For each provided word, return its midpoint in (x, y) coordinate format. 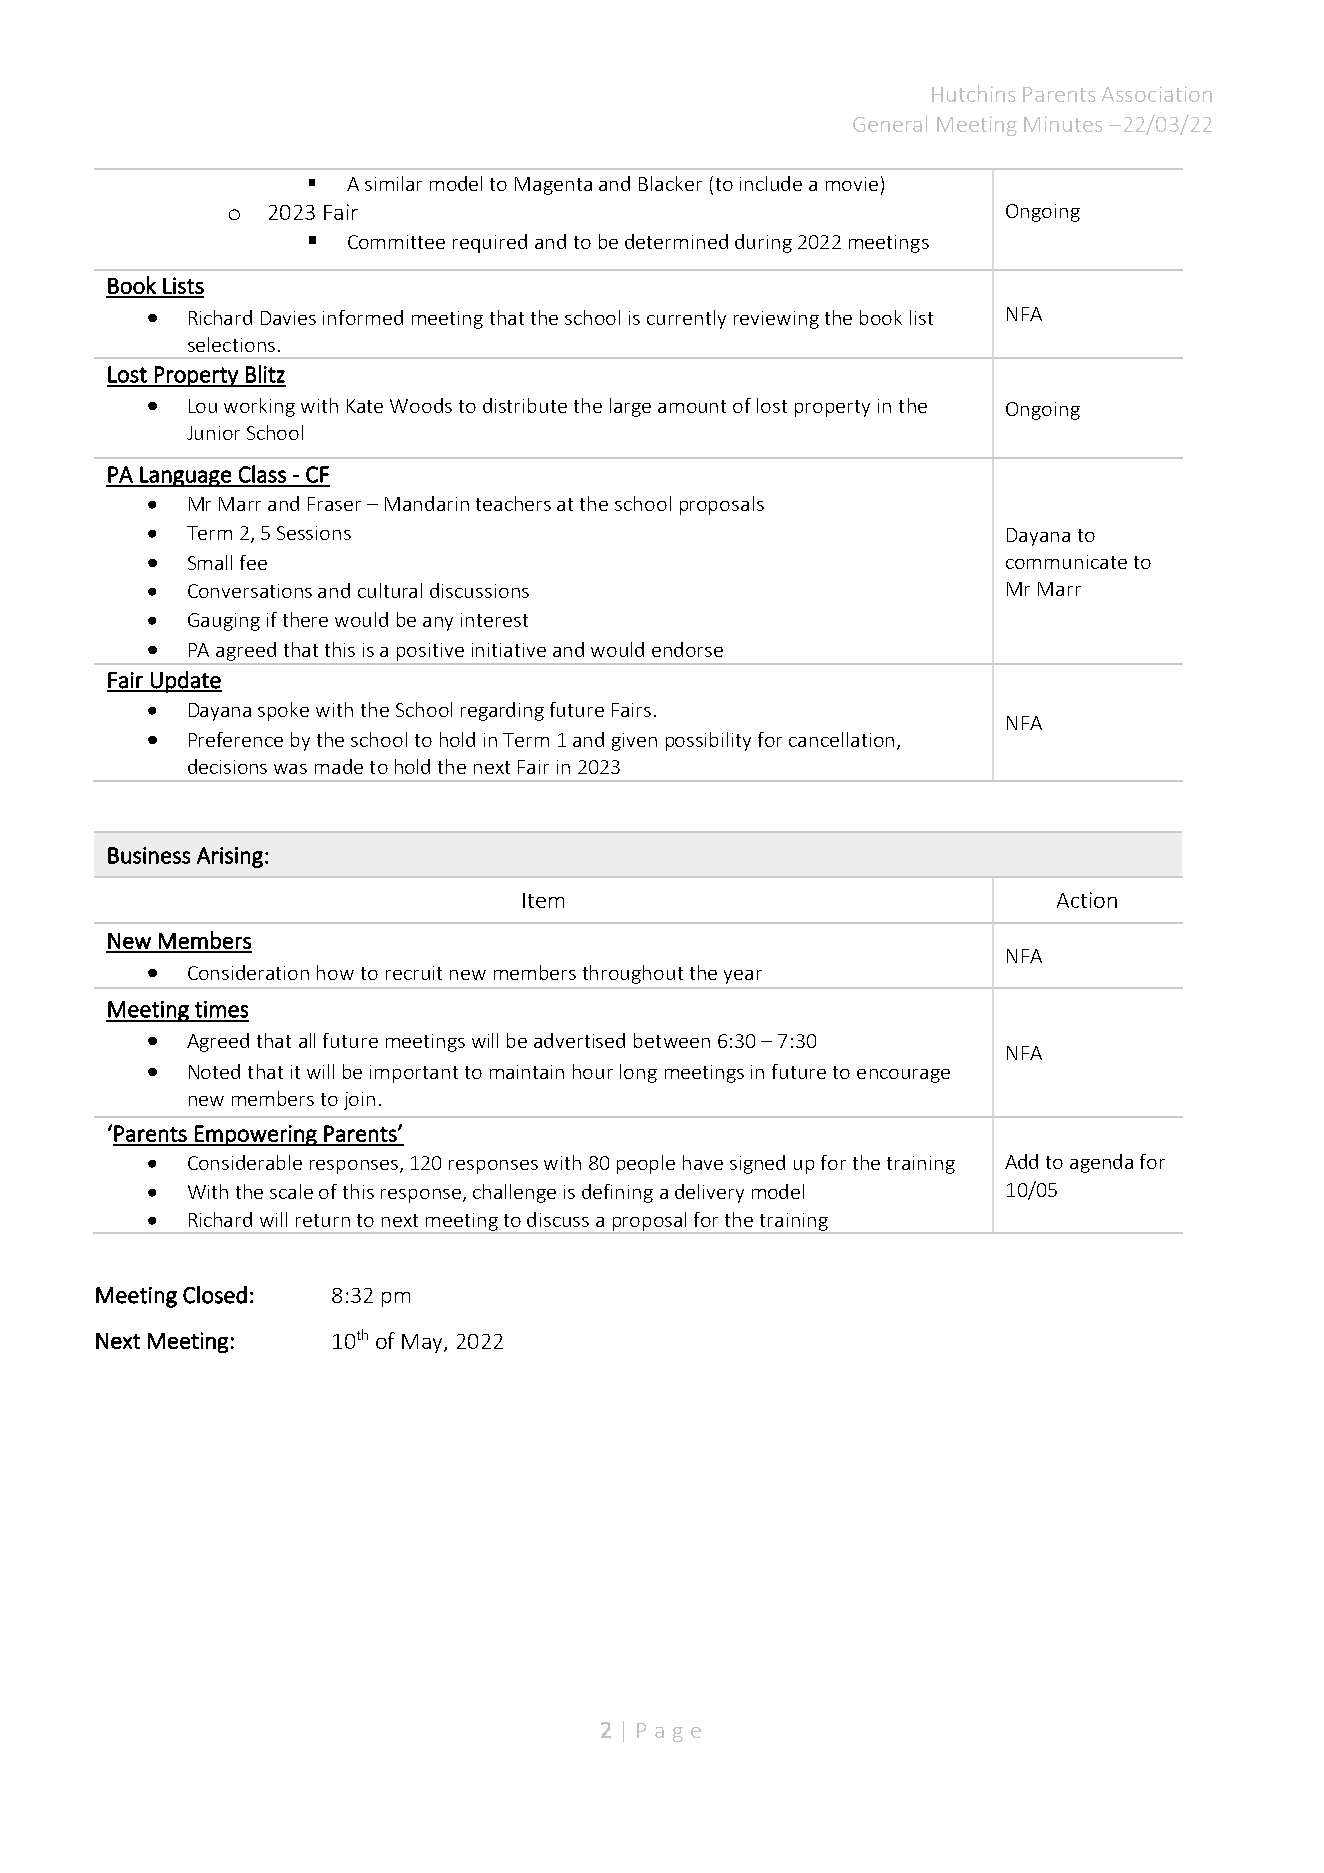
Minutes (1063, 124)
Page (669, 1732)
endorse (687, 649)
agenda (1101, 1163)
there (305, 619)
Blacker (670, 183)
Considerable (245, 1162)
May (423, 1343)
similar (393, 183)
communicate (1066, 562)
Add (1021, 1161)
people (646, 1164)
